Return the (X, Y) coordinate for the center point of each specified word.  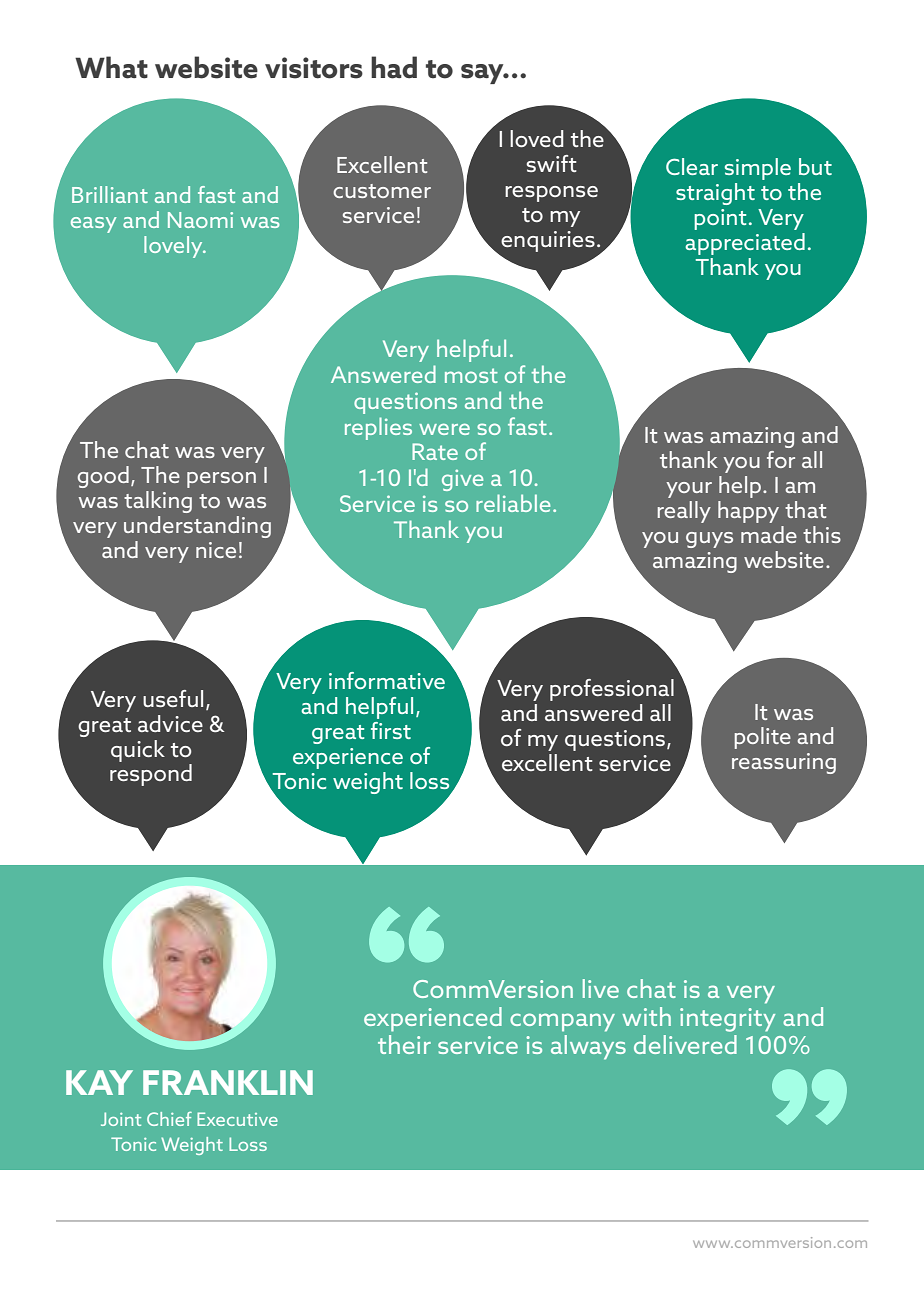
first (391, 730)
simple (758, 169)
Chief (169, 1118)
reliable (513, 503)
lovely (174, 247)
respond (151, 775)
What (111, 67)
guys (709, 540)
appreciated (745, 244)
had (394, 67)
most (471, 375)
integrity (727, 1020)
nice (216, 550)
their (404, 1044)
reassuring (784, 763)
